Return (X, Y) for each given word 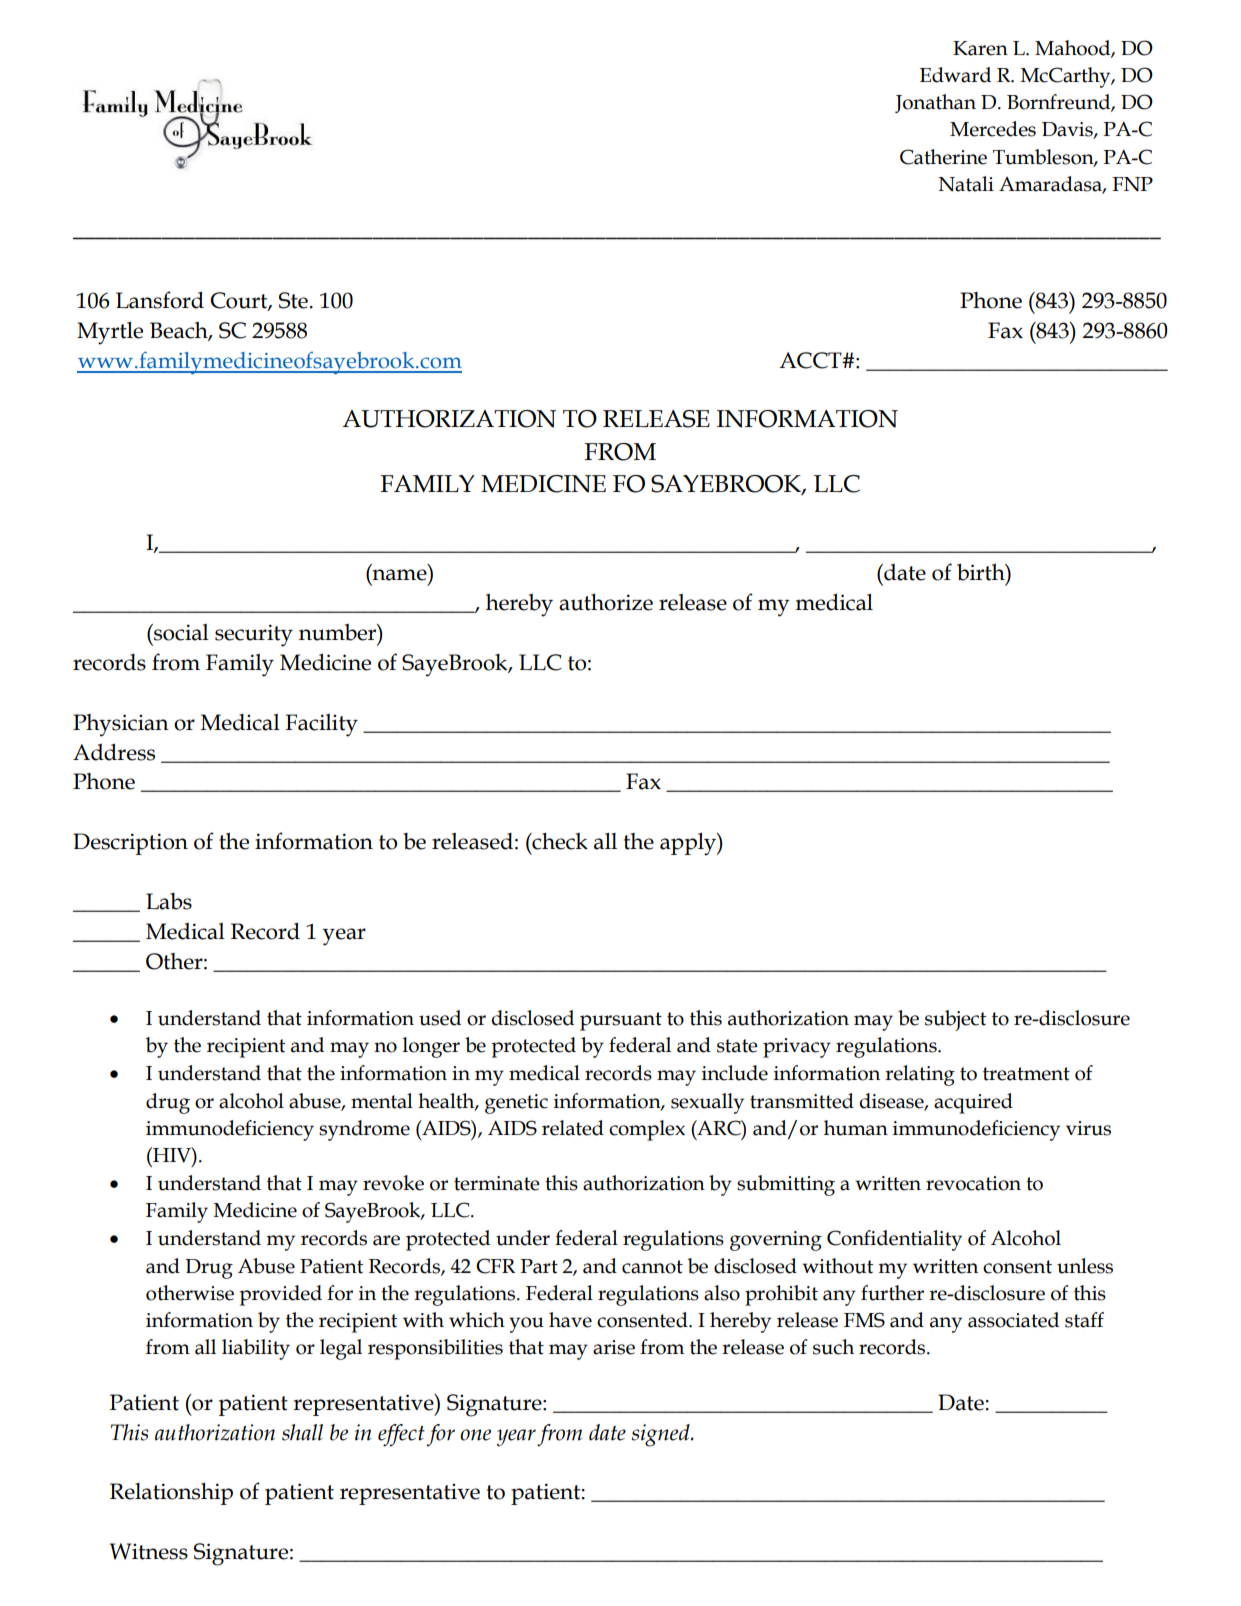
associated (1013, 1320)
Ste (293, 300)
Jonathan (935, 103)
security (254, 635)
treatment (1026, 1074)
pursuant (621, 1021)
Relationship (171, 1494)
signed (662, 1435)
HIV (172, 1155)
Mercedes (993, 129)
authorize (606, 602)
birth (982, 572)
